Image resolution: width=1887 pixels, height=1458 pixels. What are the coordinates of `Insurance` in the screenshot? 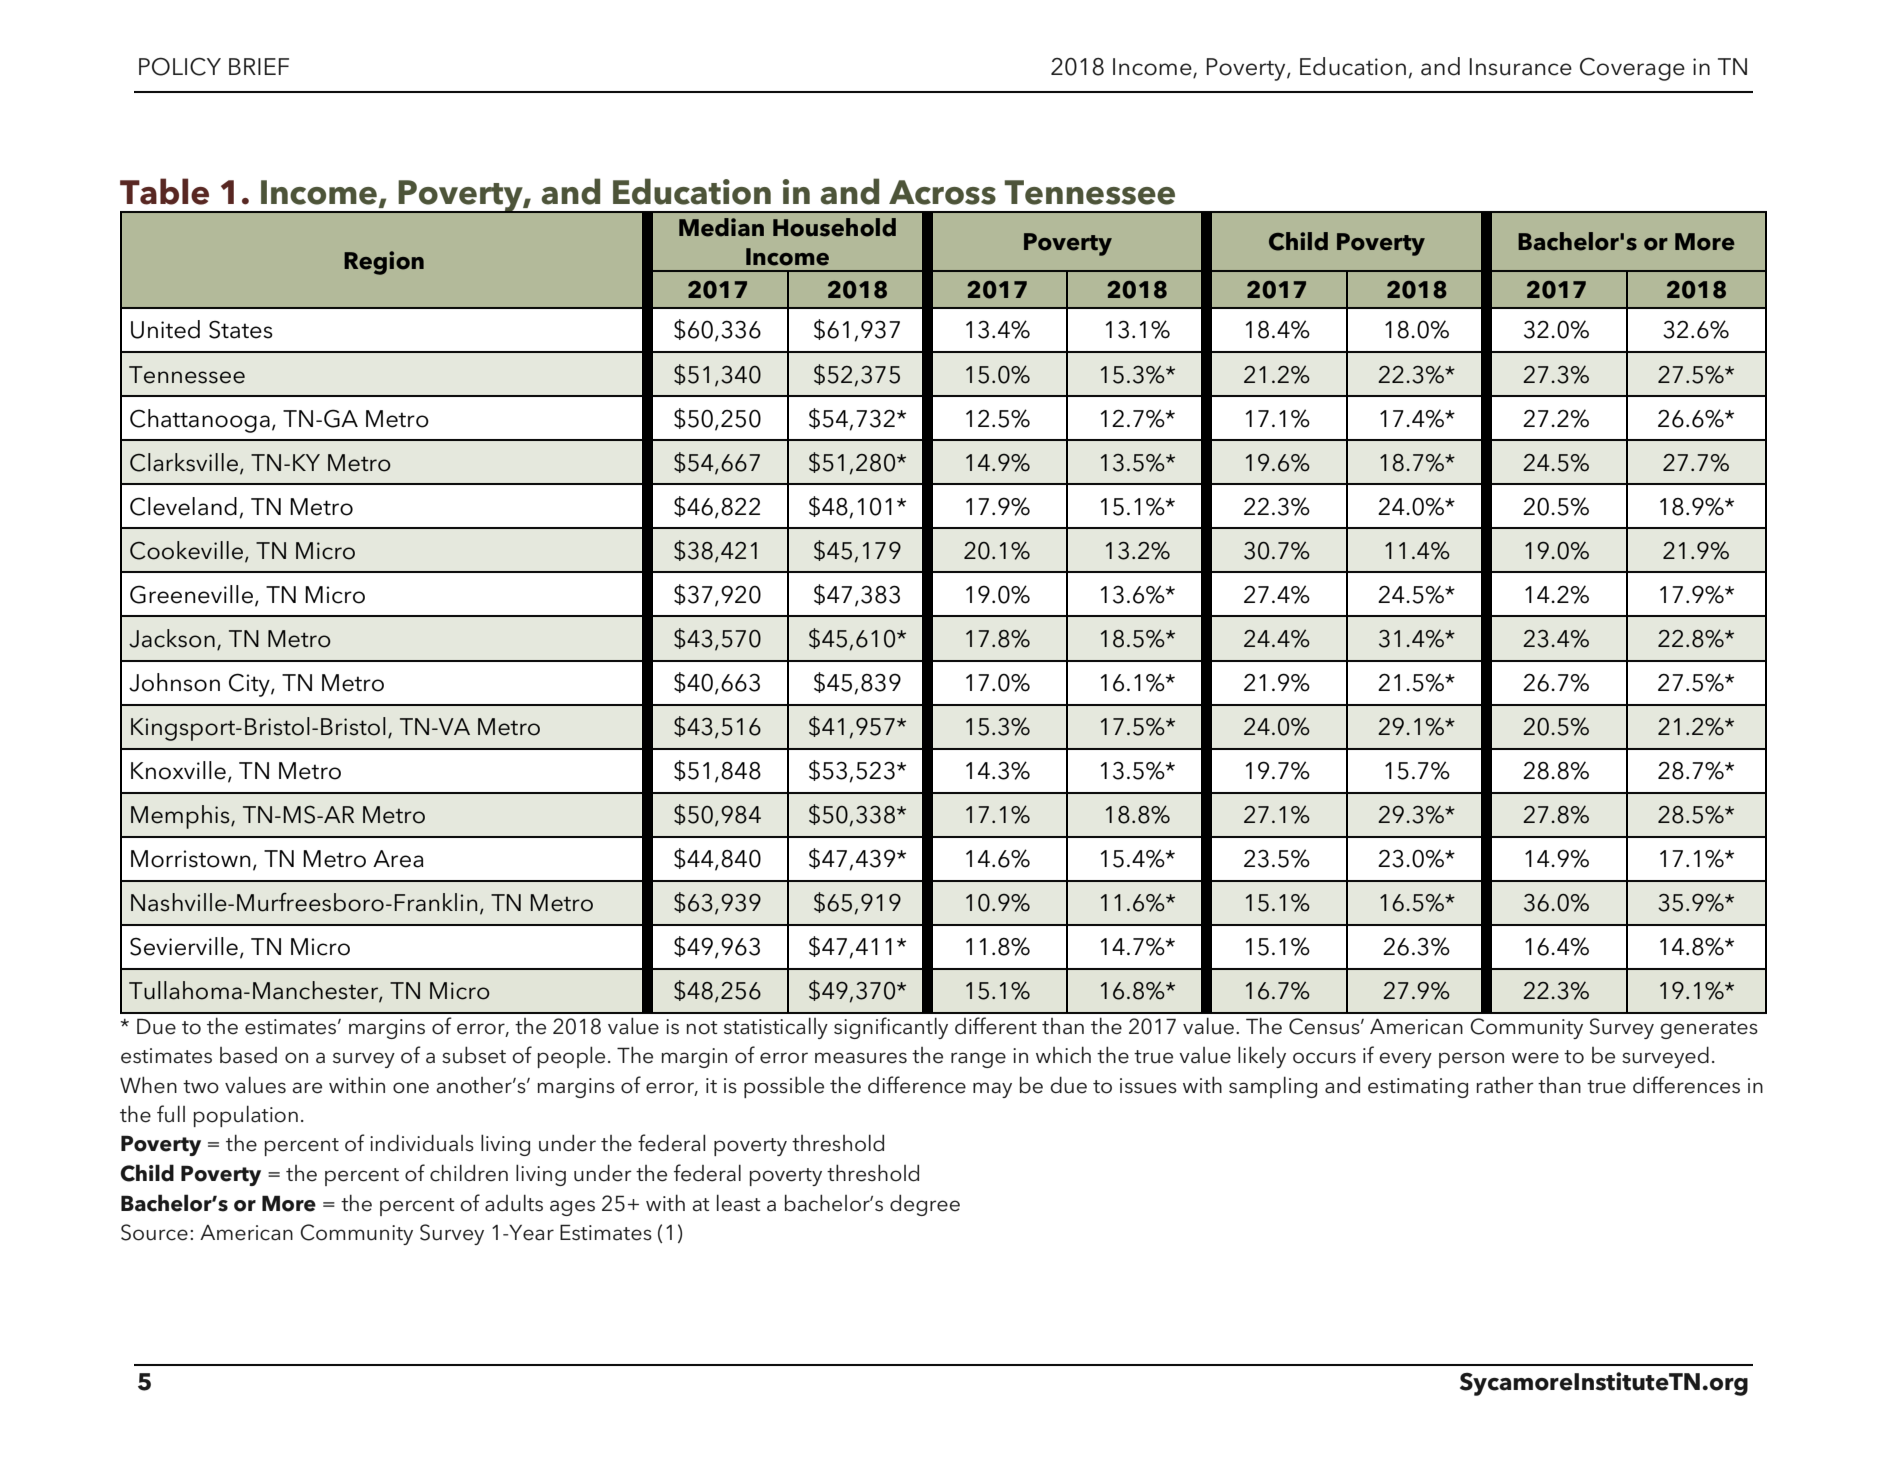 It's located at (1520, 67).
